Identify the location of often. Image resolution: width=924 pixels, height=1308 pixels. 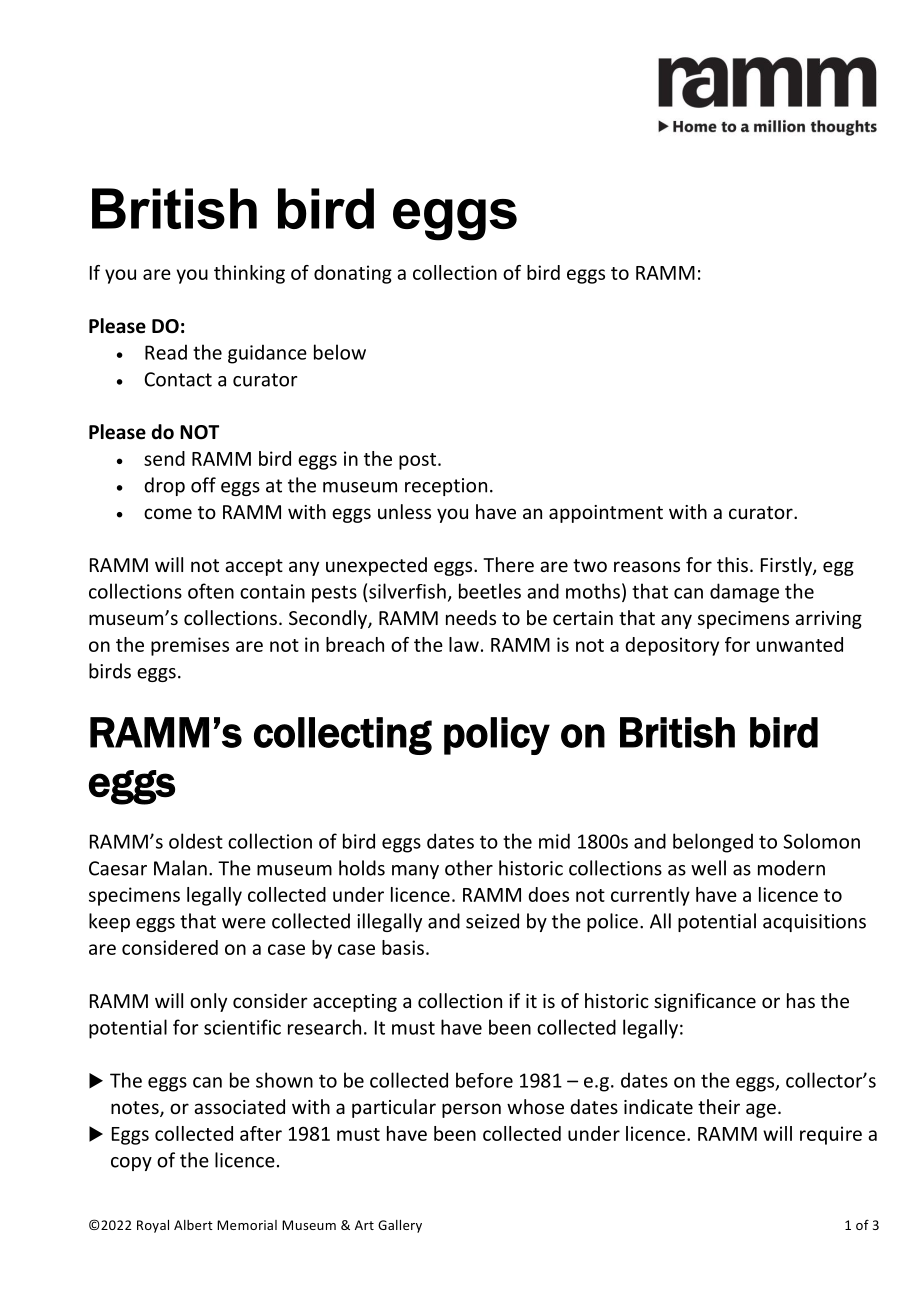
(211, 591).
